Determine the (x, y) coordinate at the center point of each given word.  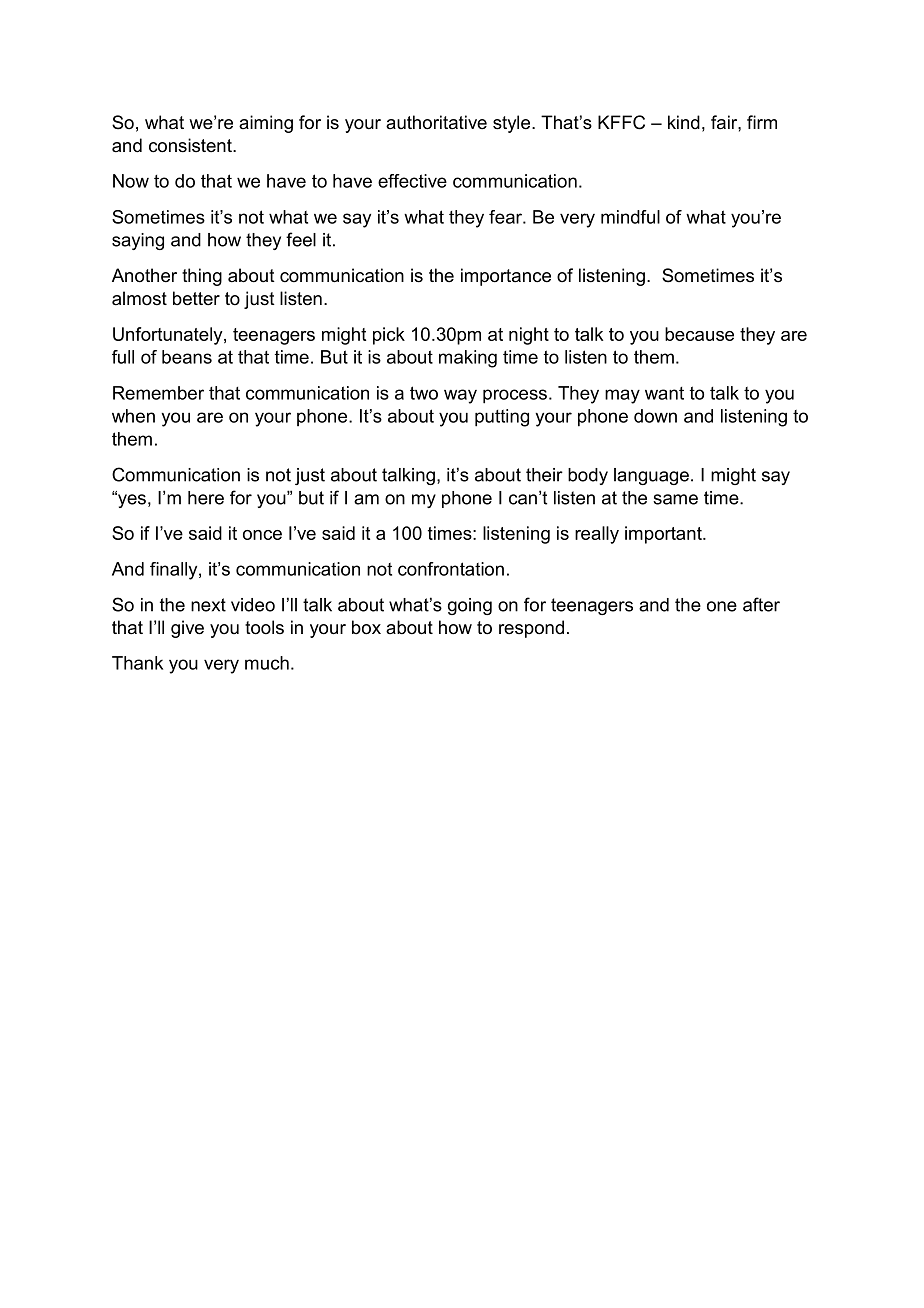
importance (506, 277)
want (664, 393)
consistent (191, 145)
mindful (630, 217)
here (206, 498)
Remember (158, 393)
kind (684, 122)
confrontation (451, 569)
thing (202, 277)
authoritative (436, 122)
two (424, 393)
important (664, 535)
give (187, 629)
